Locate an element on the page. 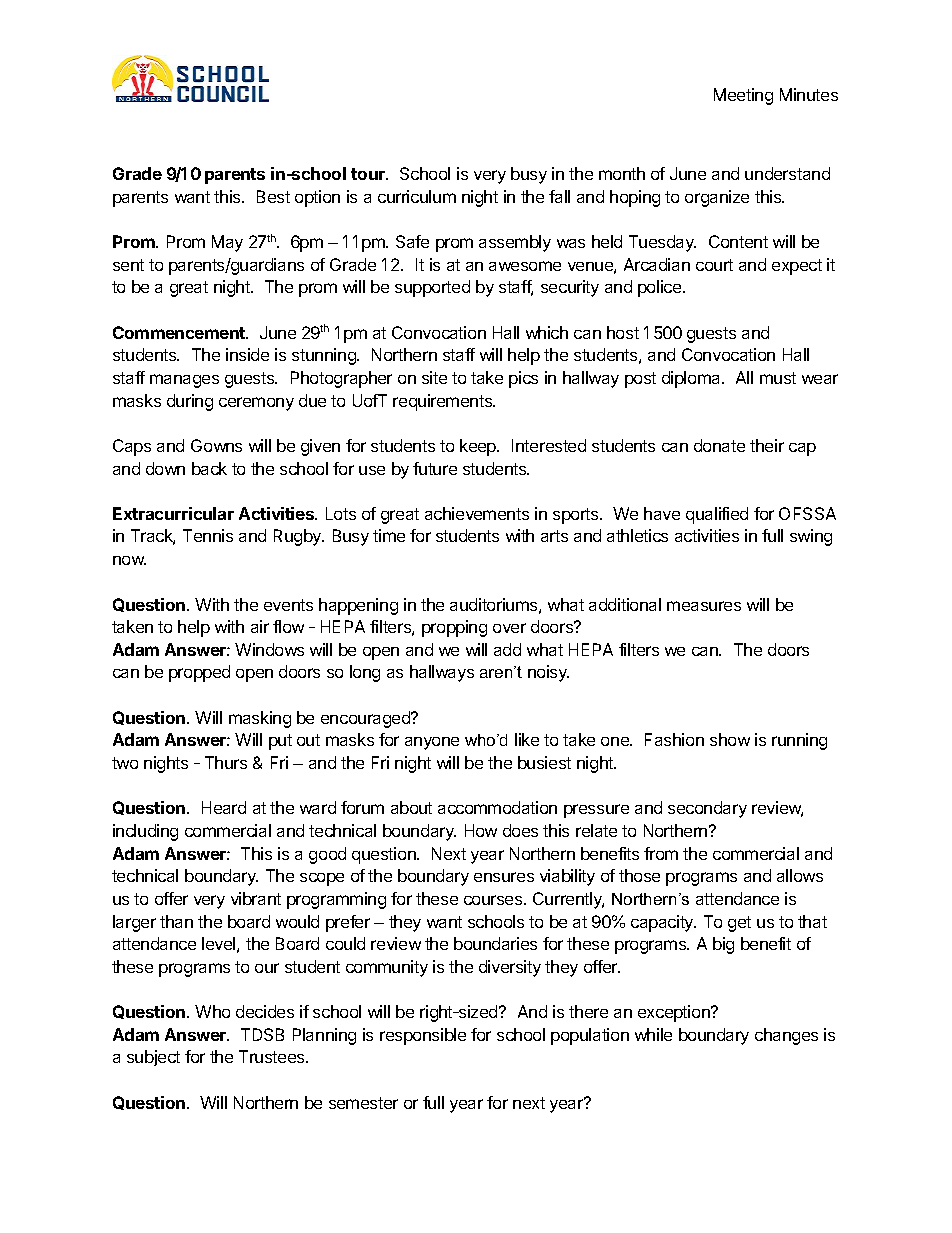 This page has height=1233, width=952. propping is located at coordinates (454, 628).
